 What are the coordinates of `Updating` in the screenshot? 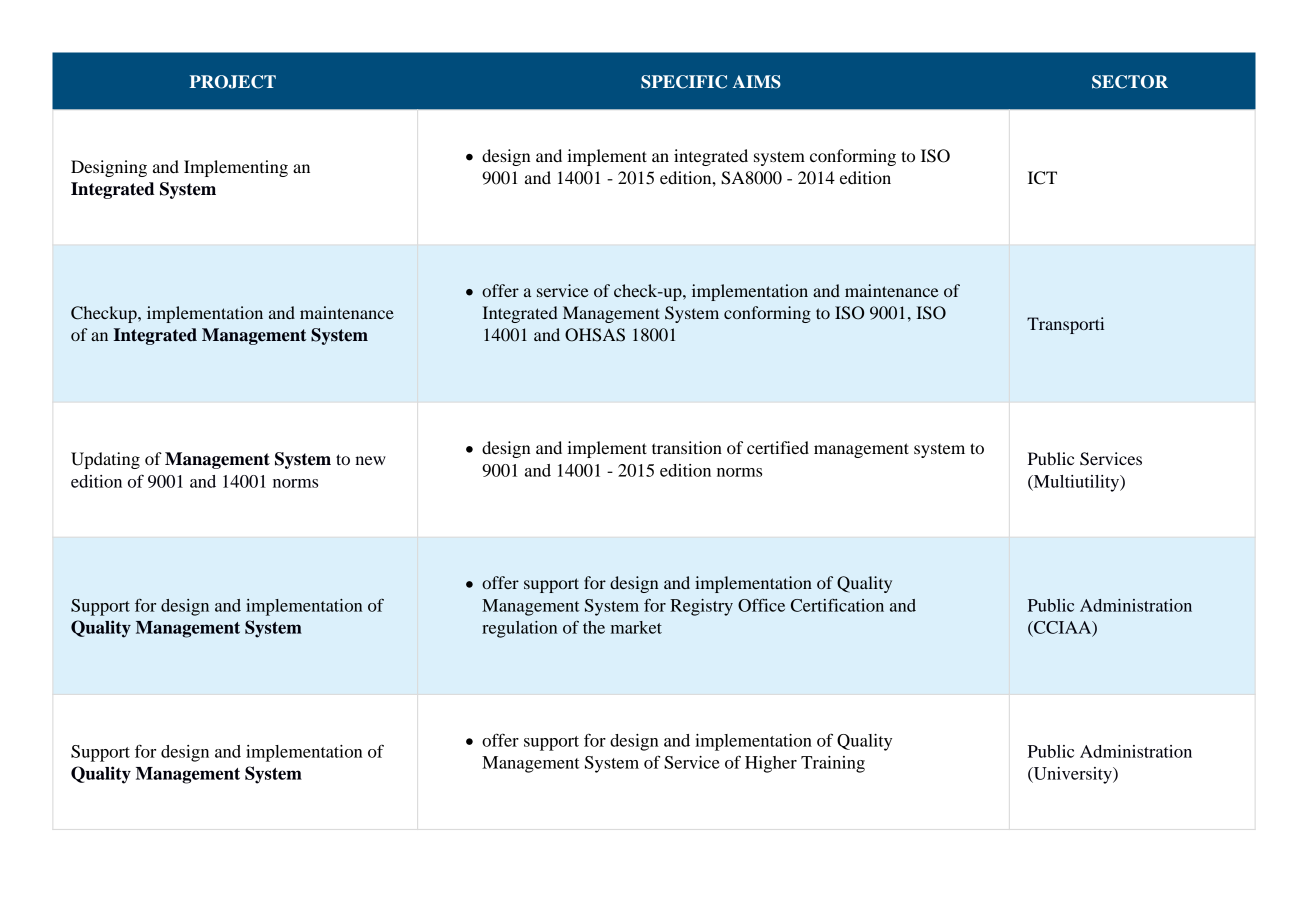 It's located at (105, 460).
